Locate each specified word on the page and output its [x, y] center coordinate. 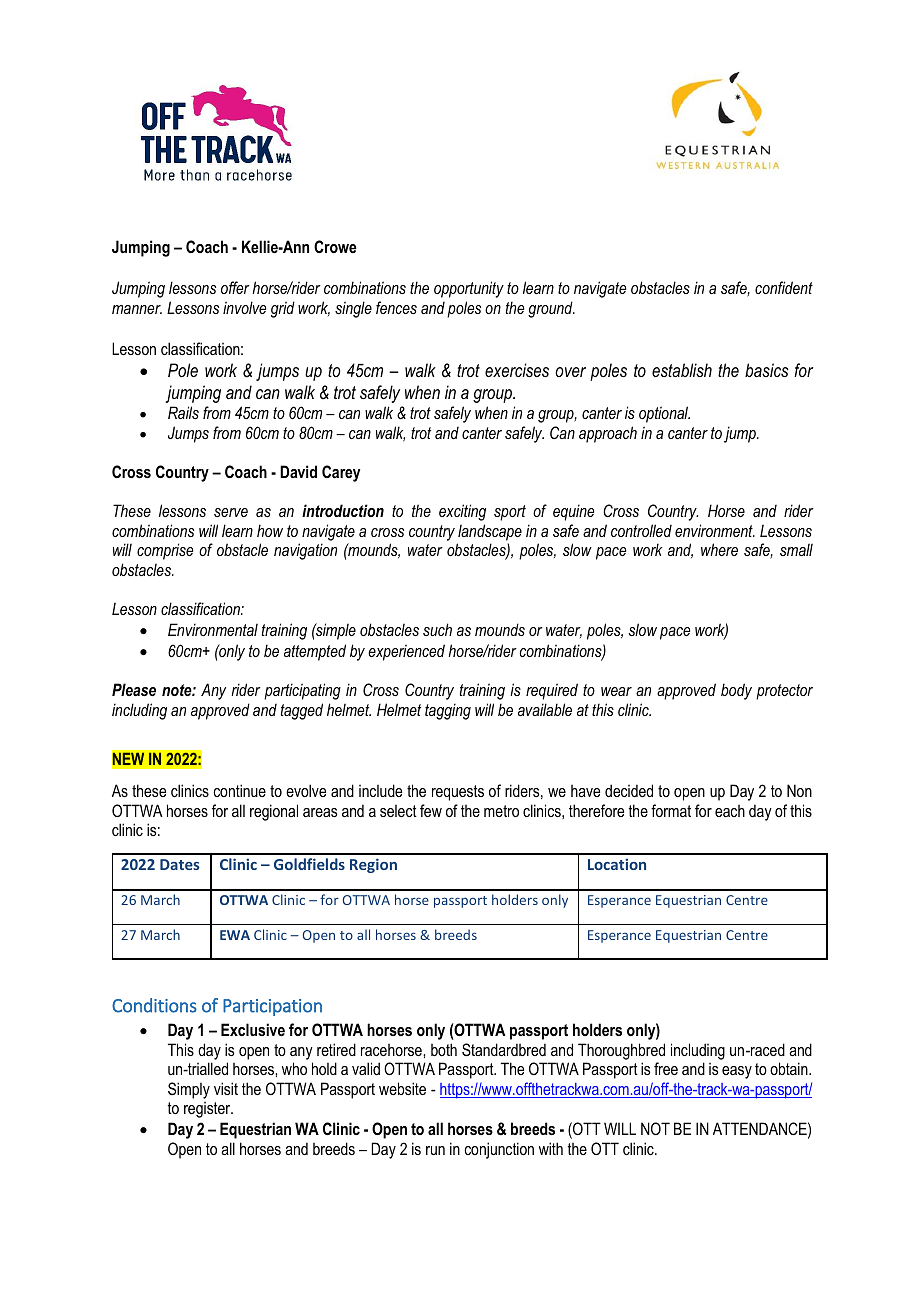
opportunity [469, 289]
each [730, 811]
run [435, 1150]
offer [235, 287]
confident [784, 287]
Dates [179, 864]
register [208, 1110]
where [719, 549]
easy [737, 1072]
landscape [490, 532]
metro [501, 811]
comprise [165, 551]
